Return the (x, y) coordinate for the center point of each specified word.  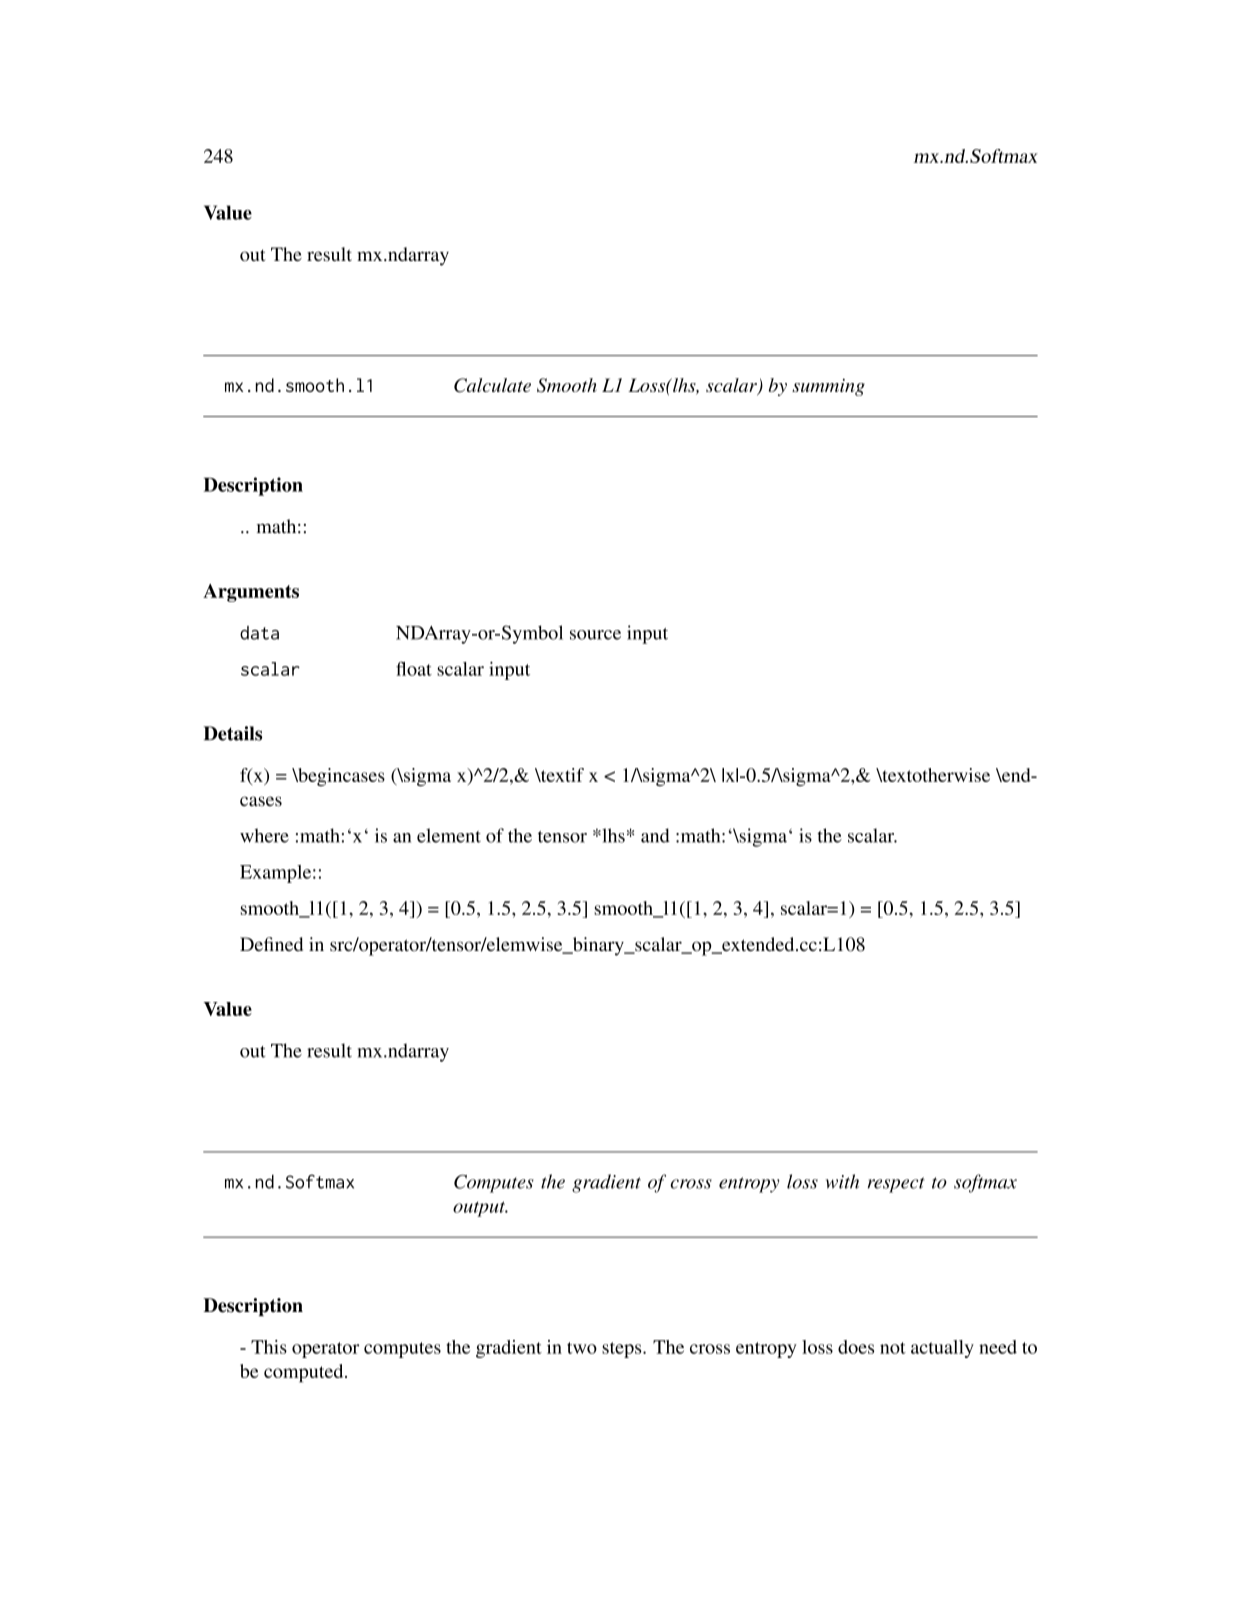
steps (623, 1350)
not (893, 1348)
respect (896, 1185)
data (259, 633)
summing (828, 387)
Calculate (492, 385)
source (595, 635)
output (480, 1209)
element (449, 835)
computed (305, 1373)
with (842, 1181)
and (655, 835)
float (414, 668)
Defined (271, 944)
